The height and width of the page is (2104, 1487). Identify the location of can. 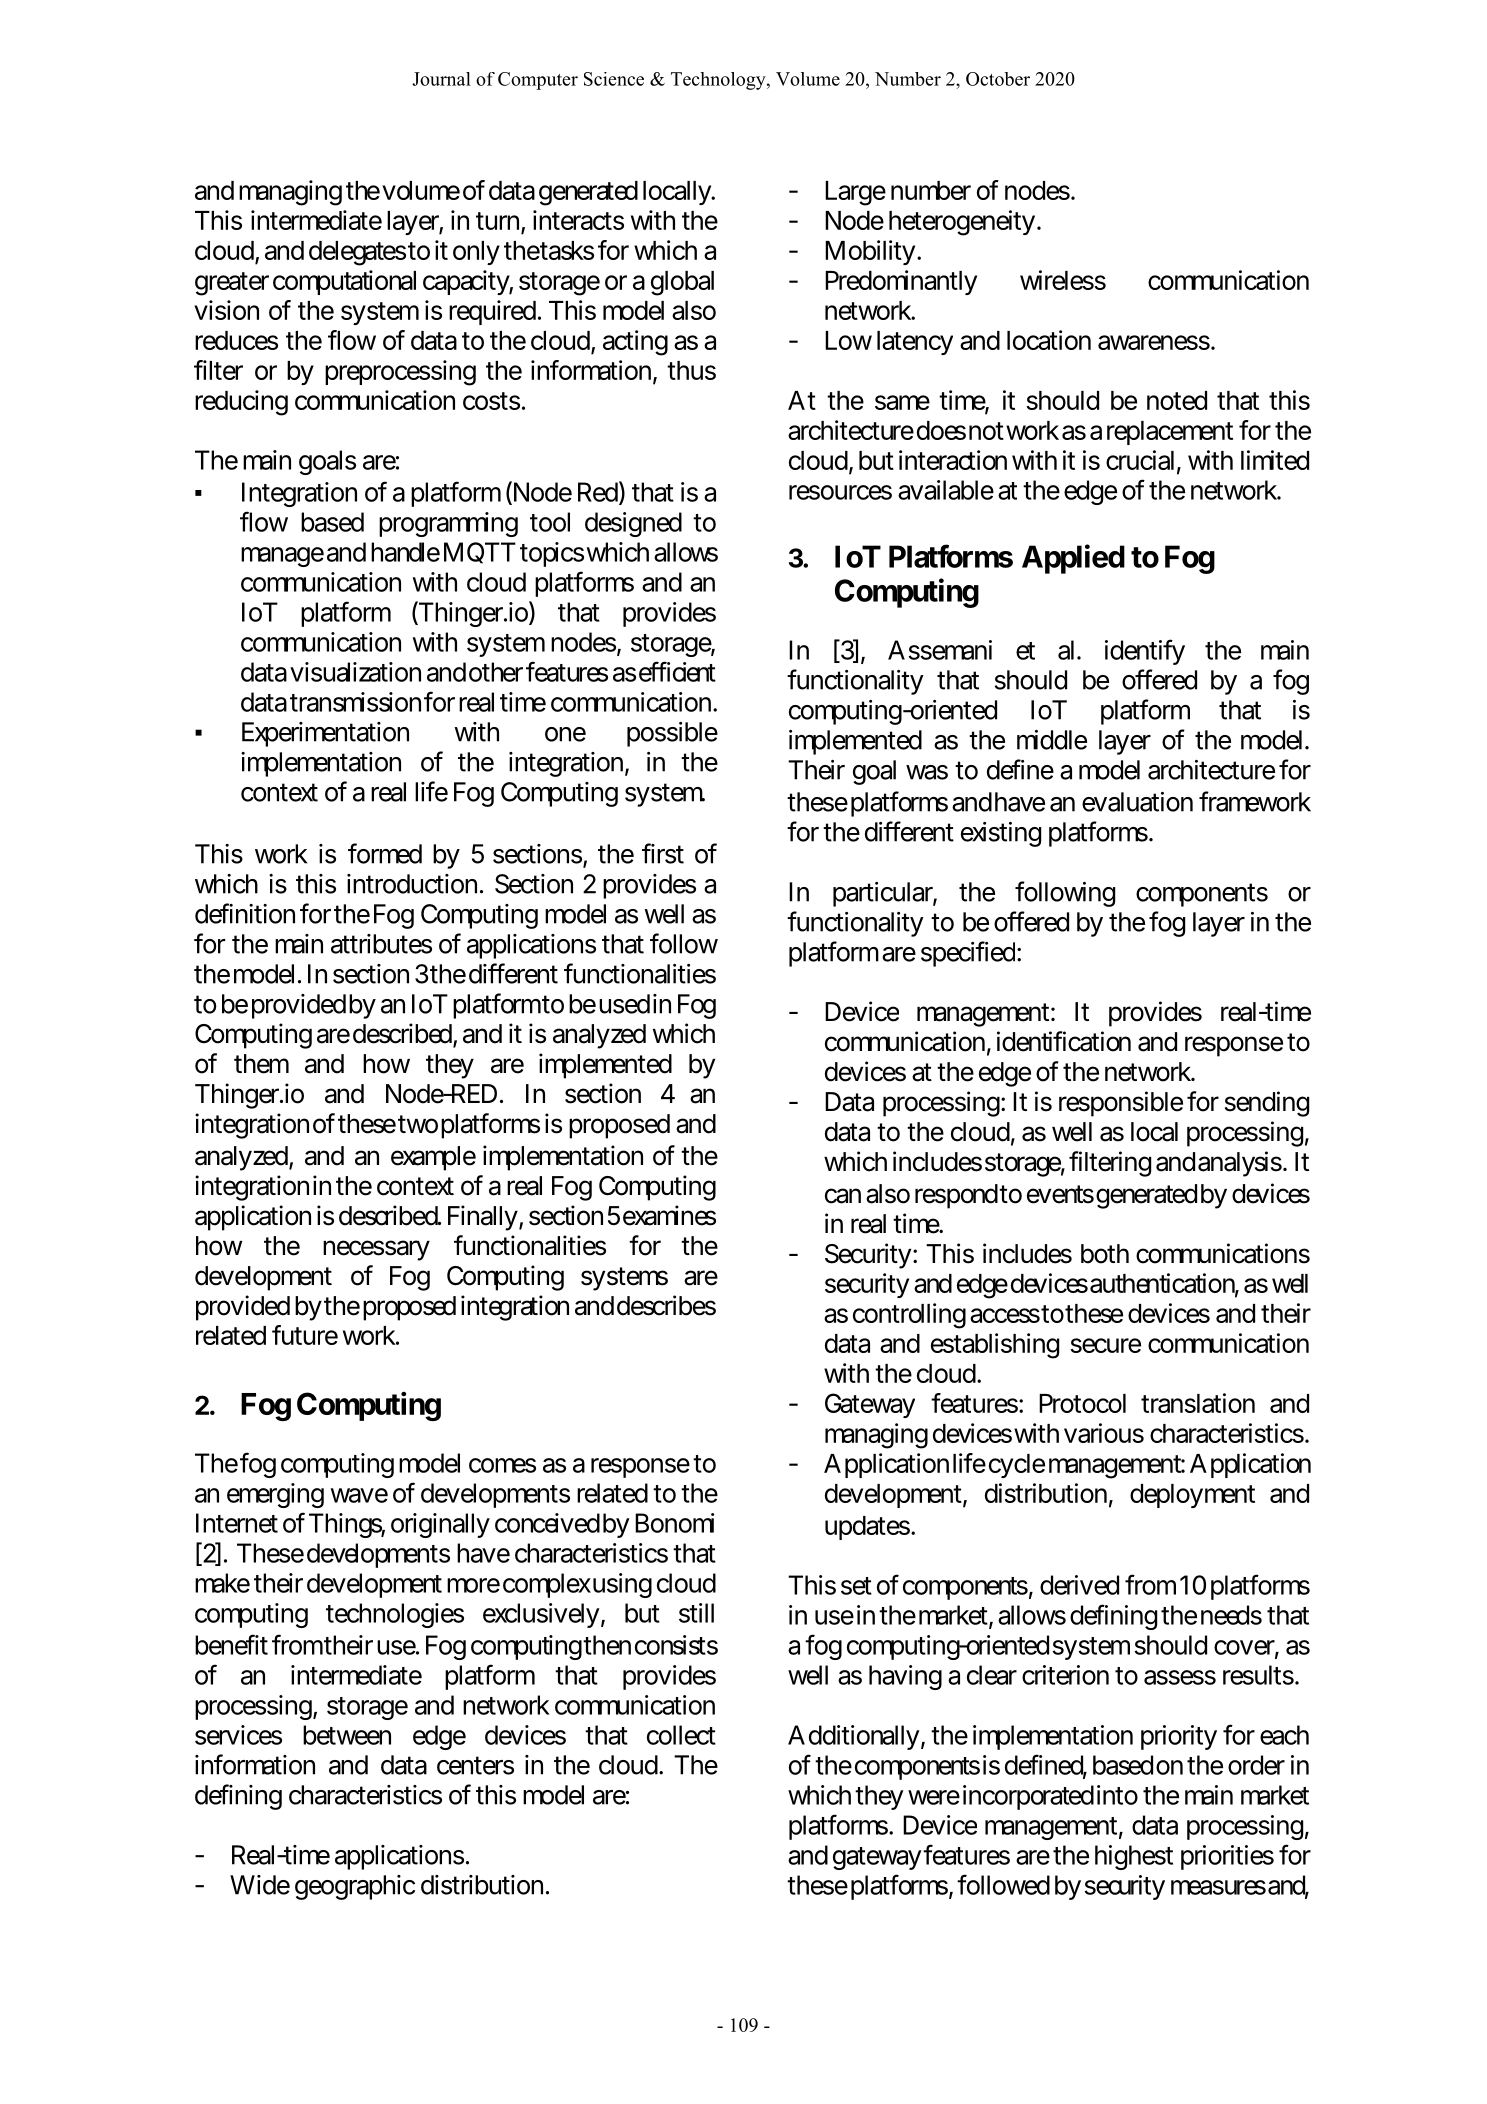
(843, 1196).
